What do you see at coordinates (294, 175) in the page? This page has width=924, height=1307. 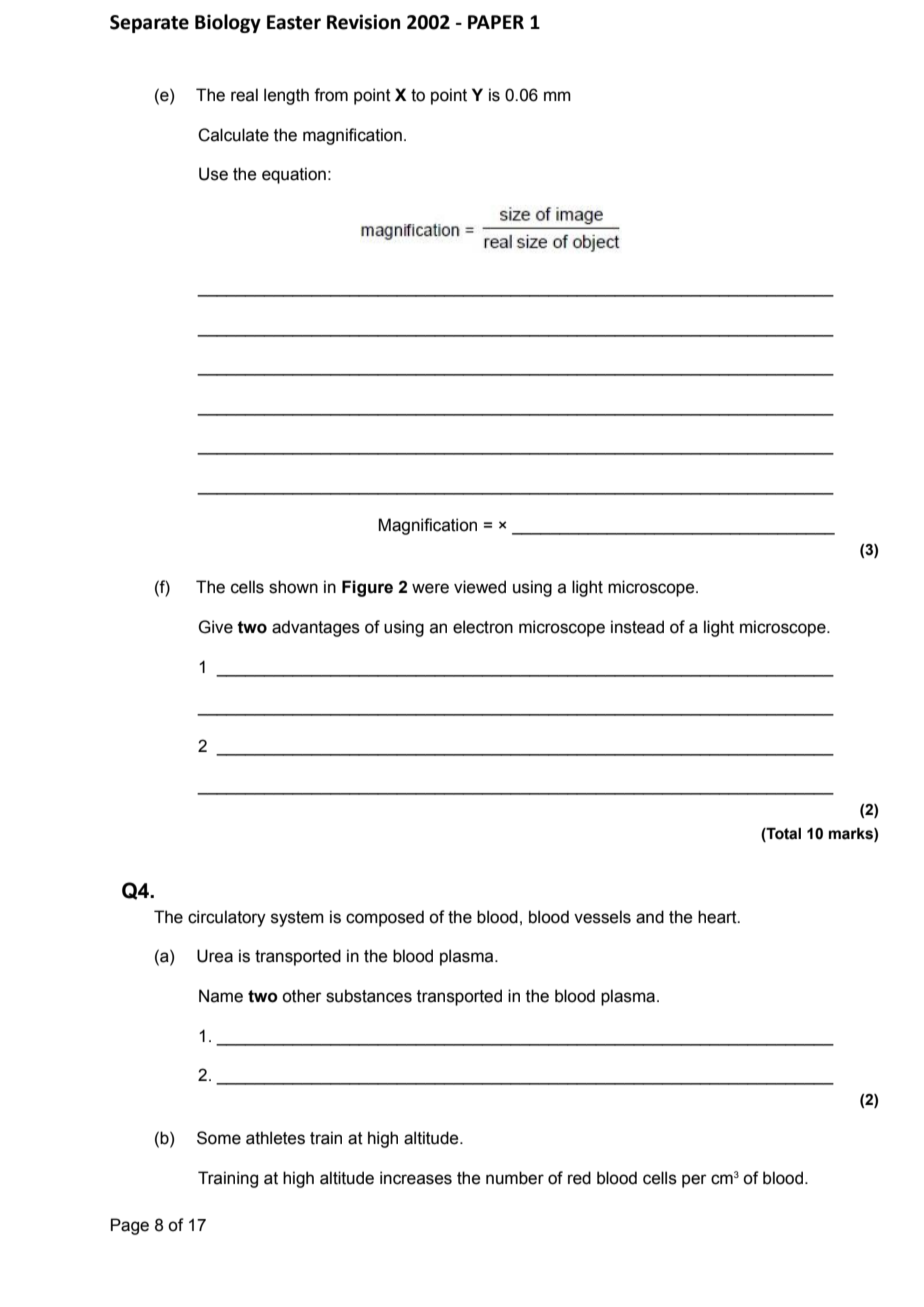 I see `equation` at bounding box center [294, 175].
